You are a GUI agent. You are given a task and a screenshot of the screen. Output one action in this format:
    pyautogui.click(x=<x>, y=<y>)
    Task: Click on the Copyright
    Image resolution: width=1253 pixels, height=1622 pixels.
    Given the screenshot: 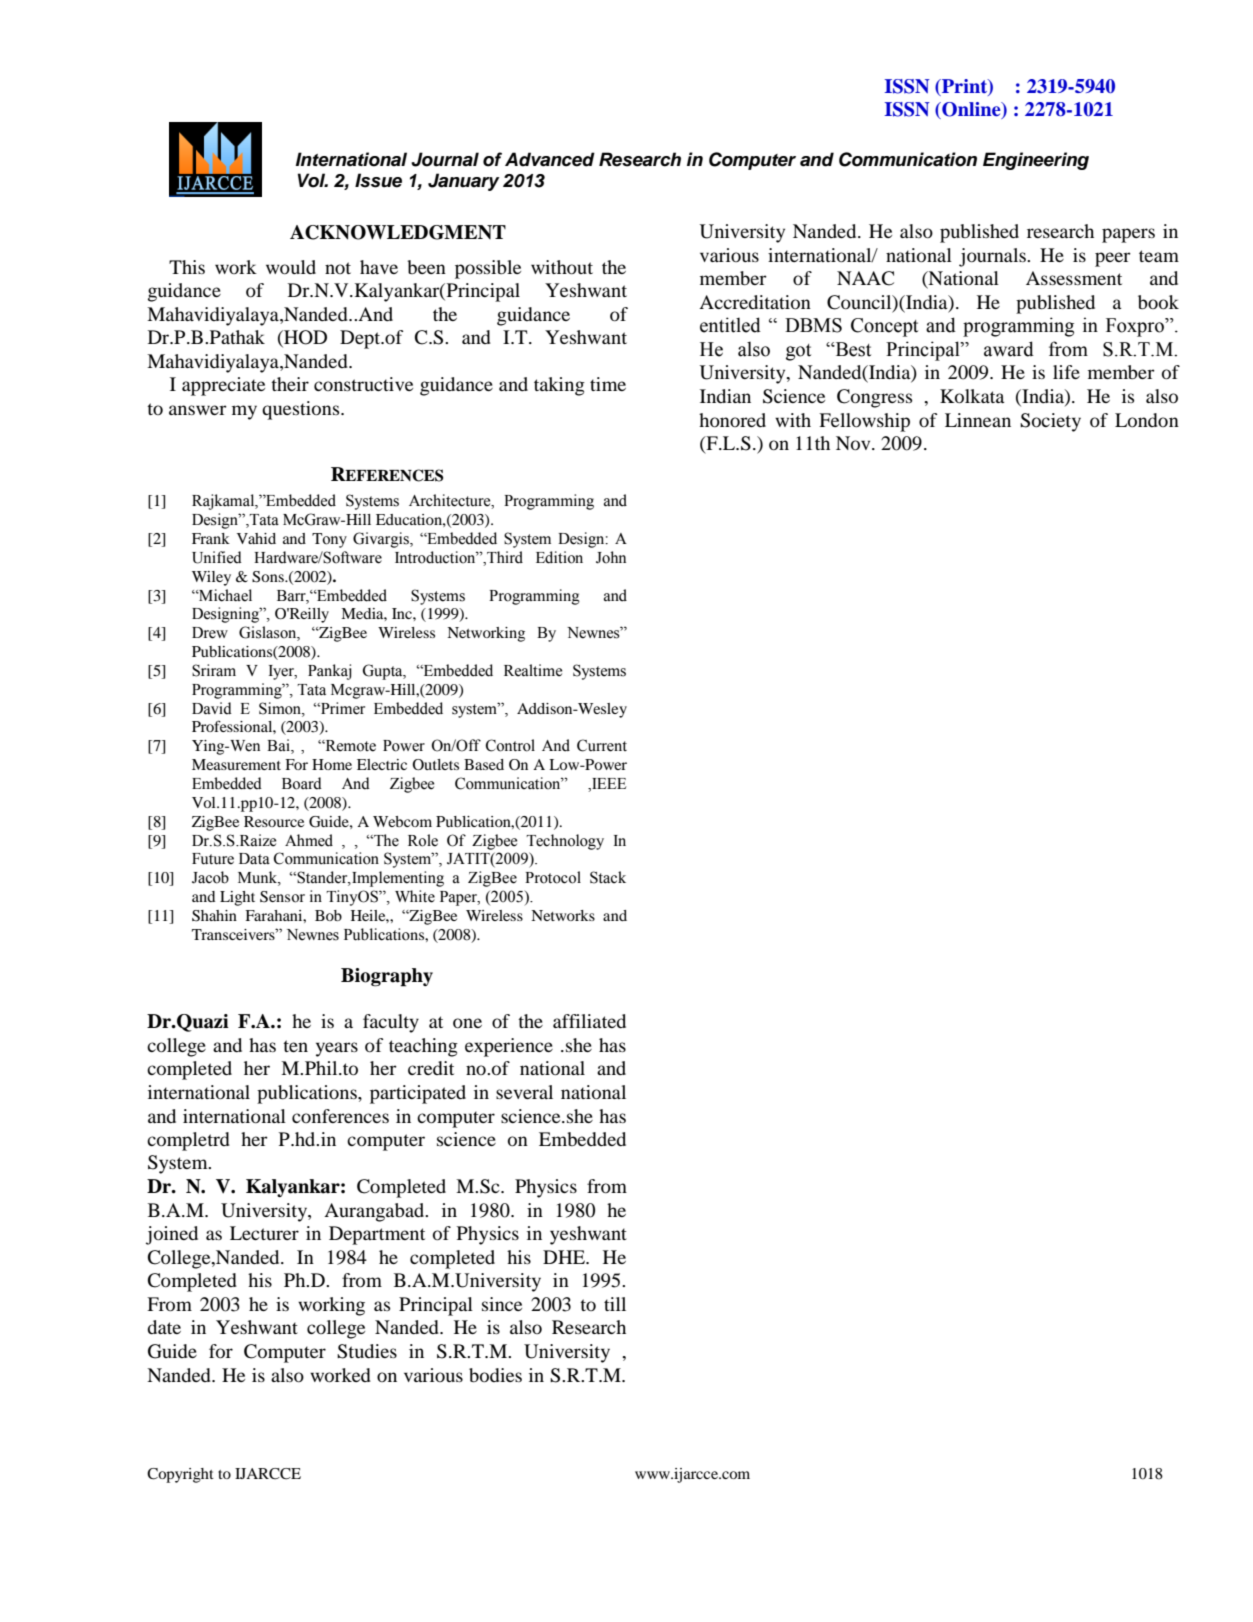 What is the action you would take?
    pyautogui.click(x=180, y=1475)
